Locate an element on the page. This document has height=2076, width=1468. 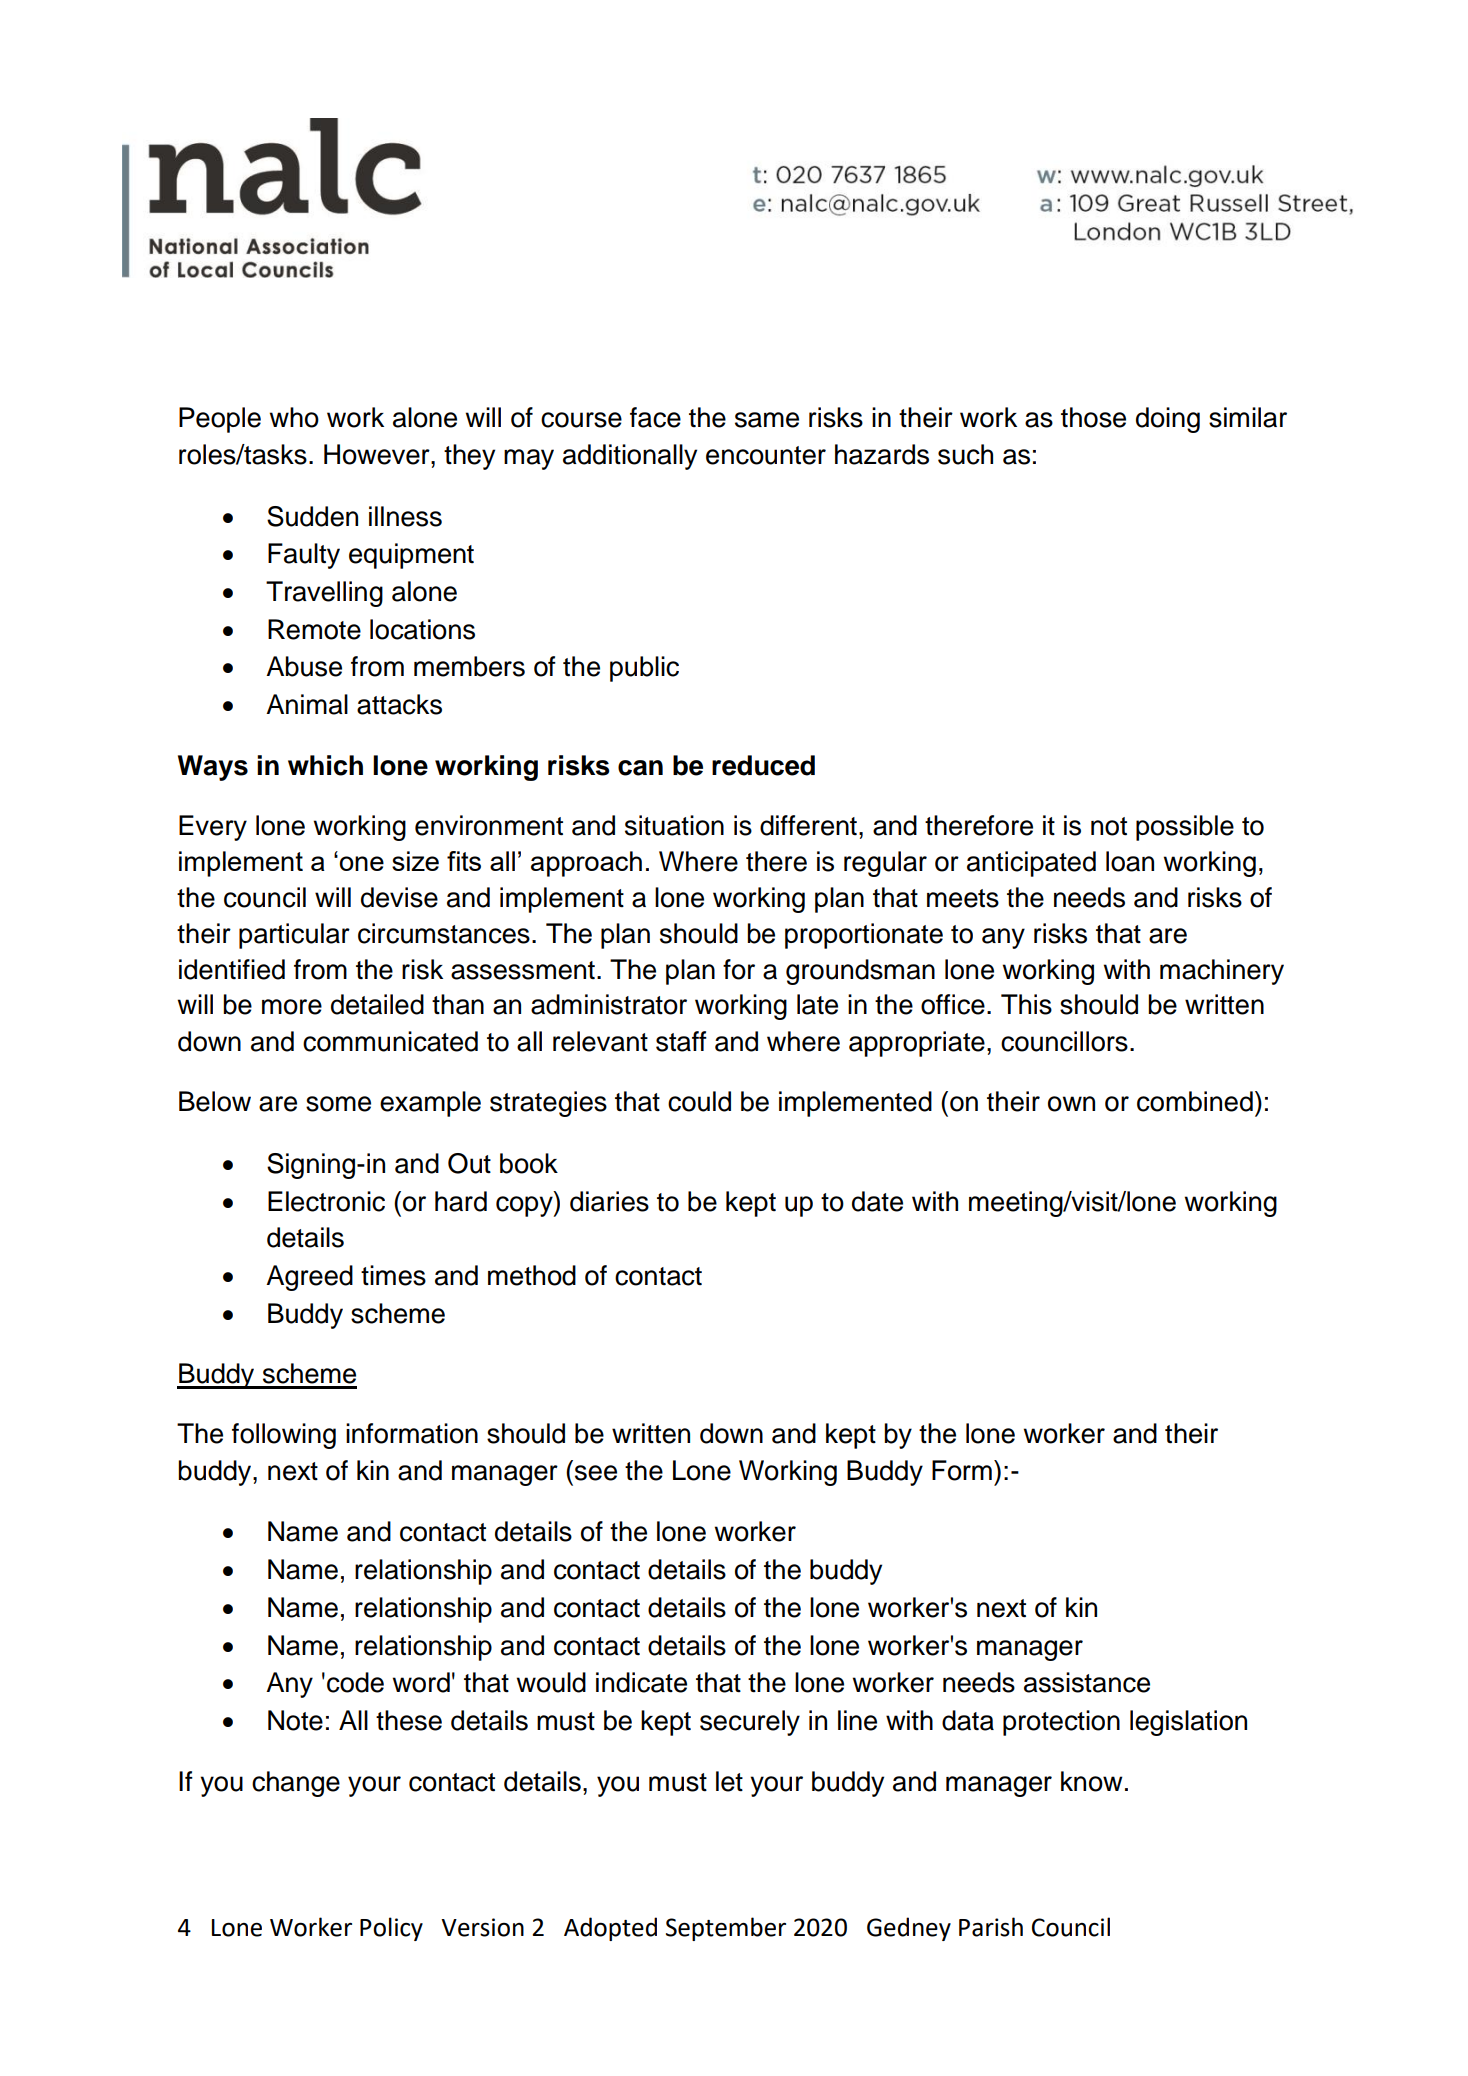
assistance is located at coordinates (1087, 1682).
